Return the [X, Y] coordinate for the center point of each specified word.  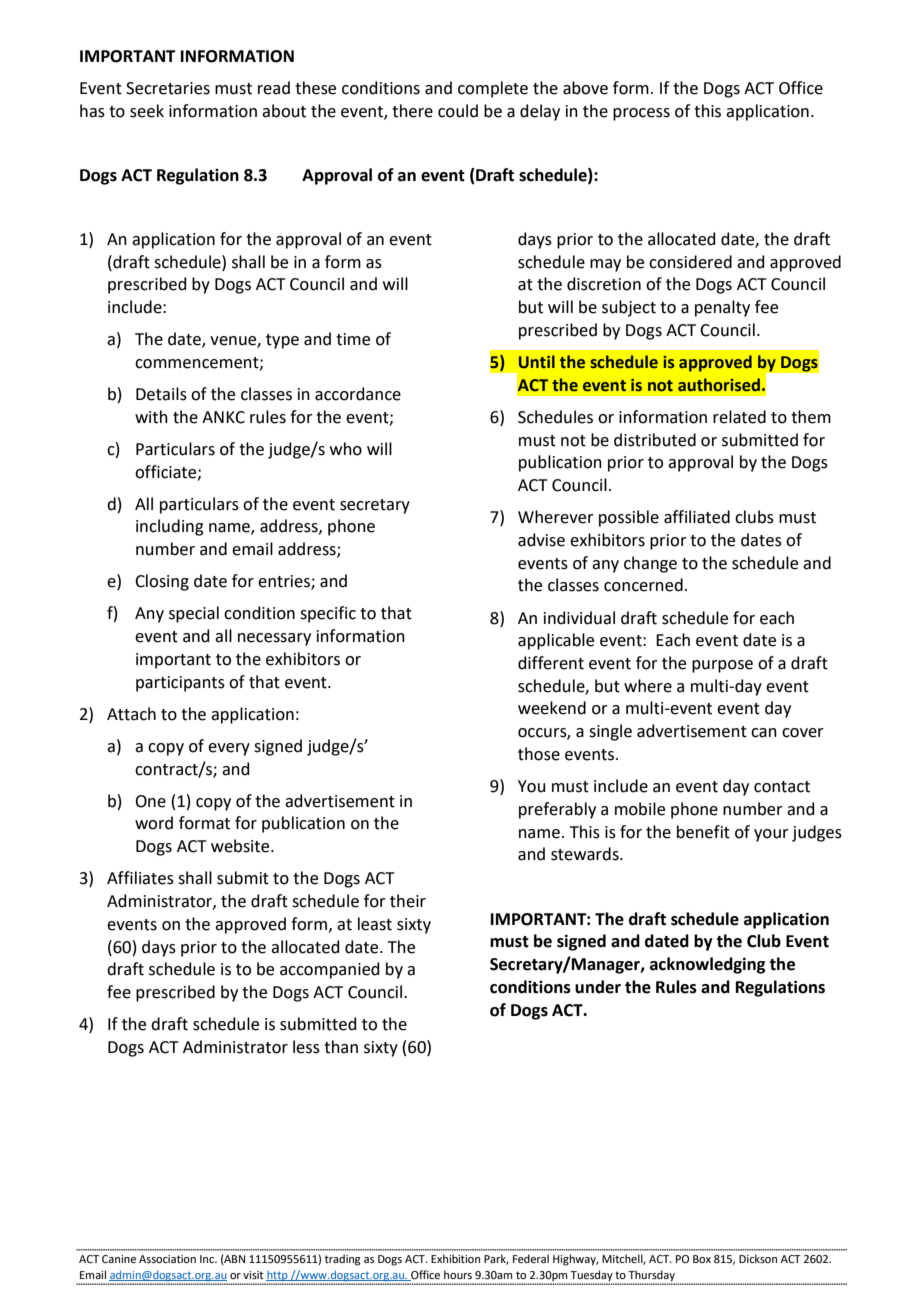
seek [147, 111]
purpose [722, 666]
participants [180, 684]
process [641, 114]
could [458, 111]
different [551, 663]
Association [167, 1259]
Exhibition [455, 1258]
